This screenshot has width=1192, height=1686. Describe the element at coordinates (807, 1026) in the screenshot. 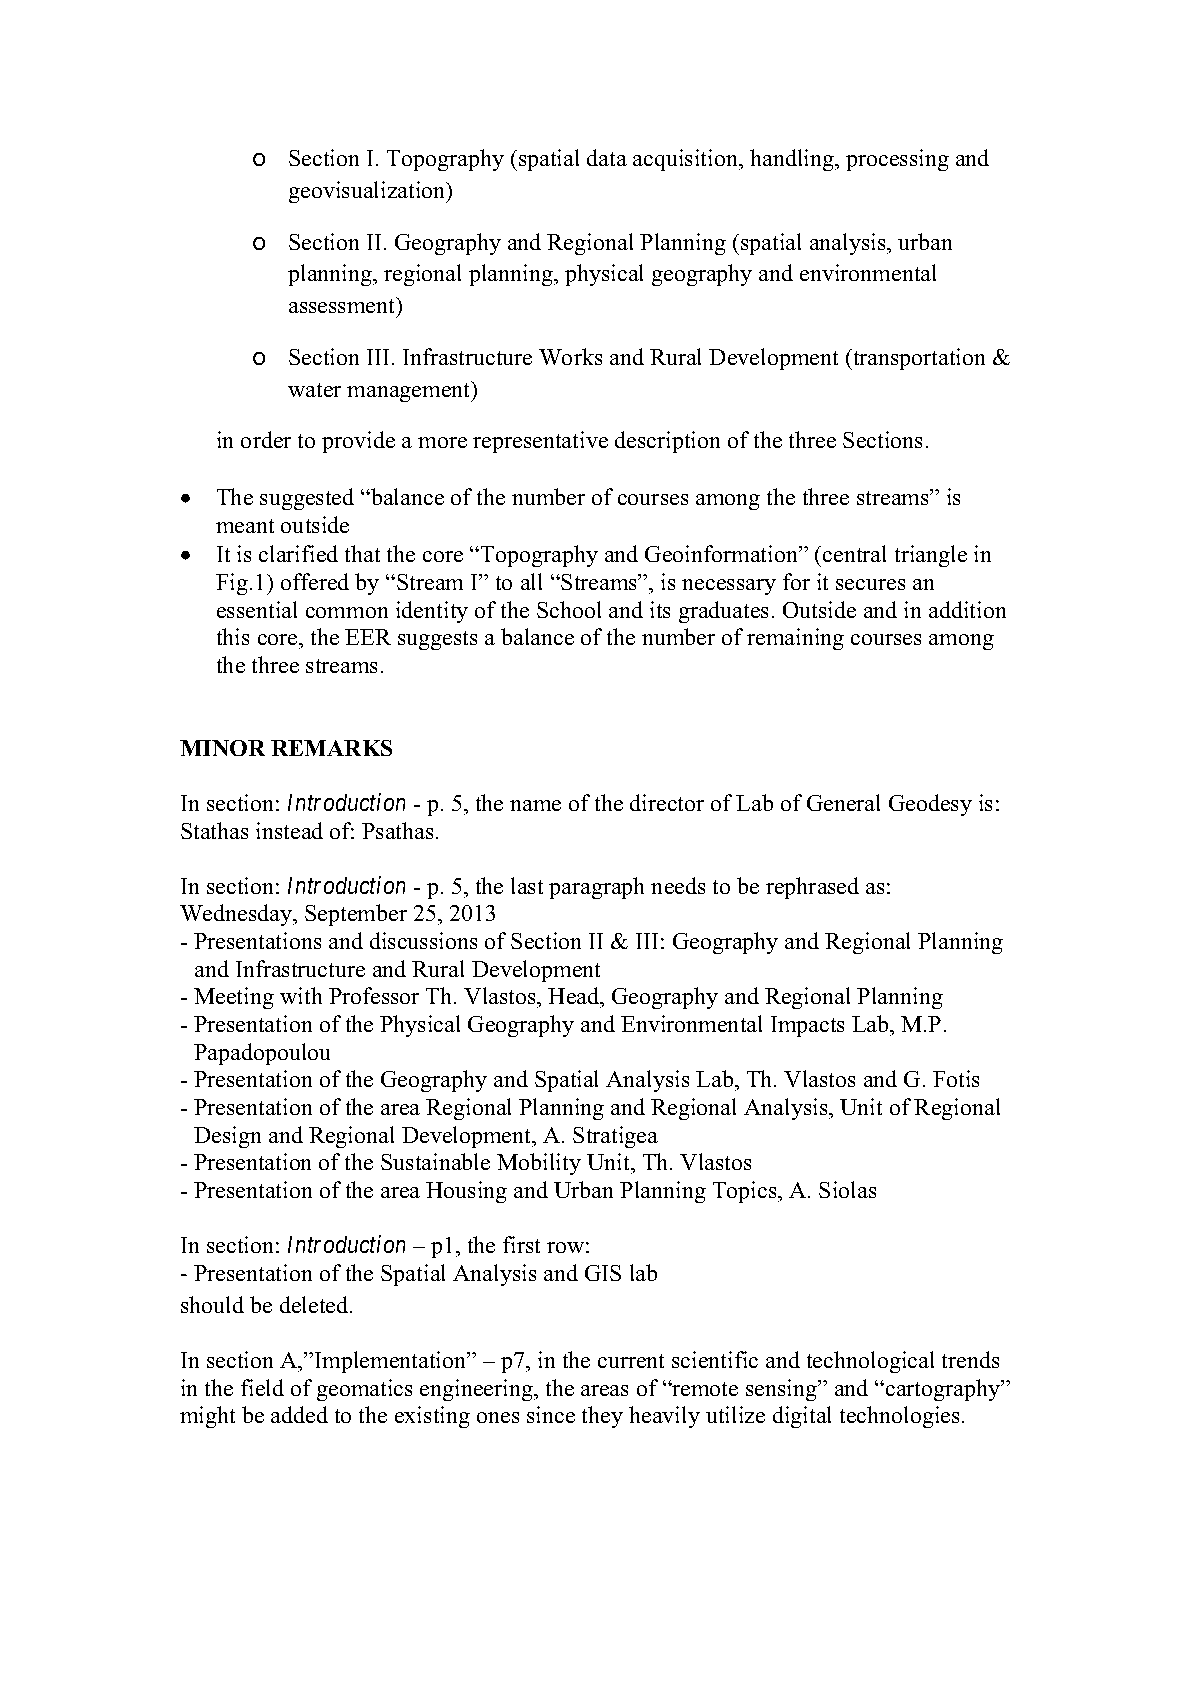

I see `Impacts` at that location.
